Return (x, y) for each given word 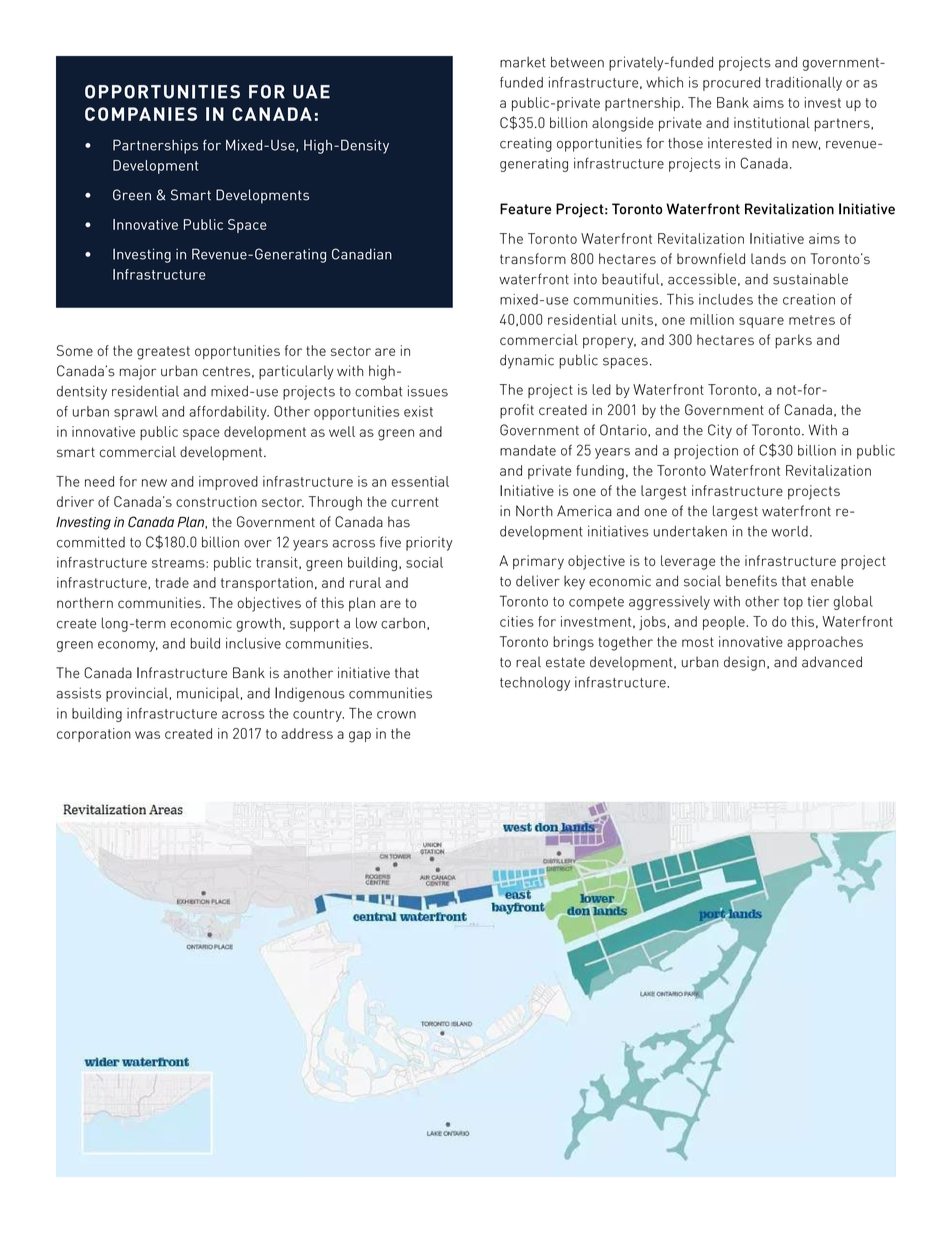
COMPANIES (141, 114)
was (147, 735)
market (523, 62)
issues (428, 391)
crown (396, 715)
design (744, 663)
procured (731, 84)
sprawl (136, 413)
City (720, 431)
